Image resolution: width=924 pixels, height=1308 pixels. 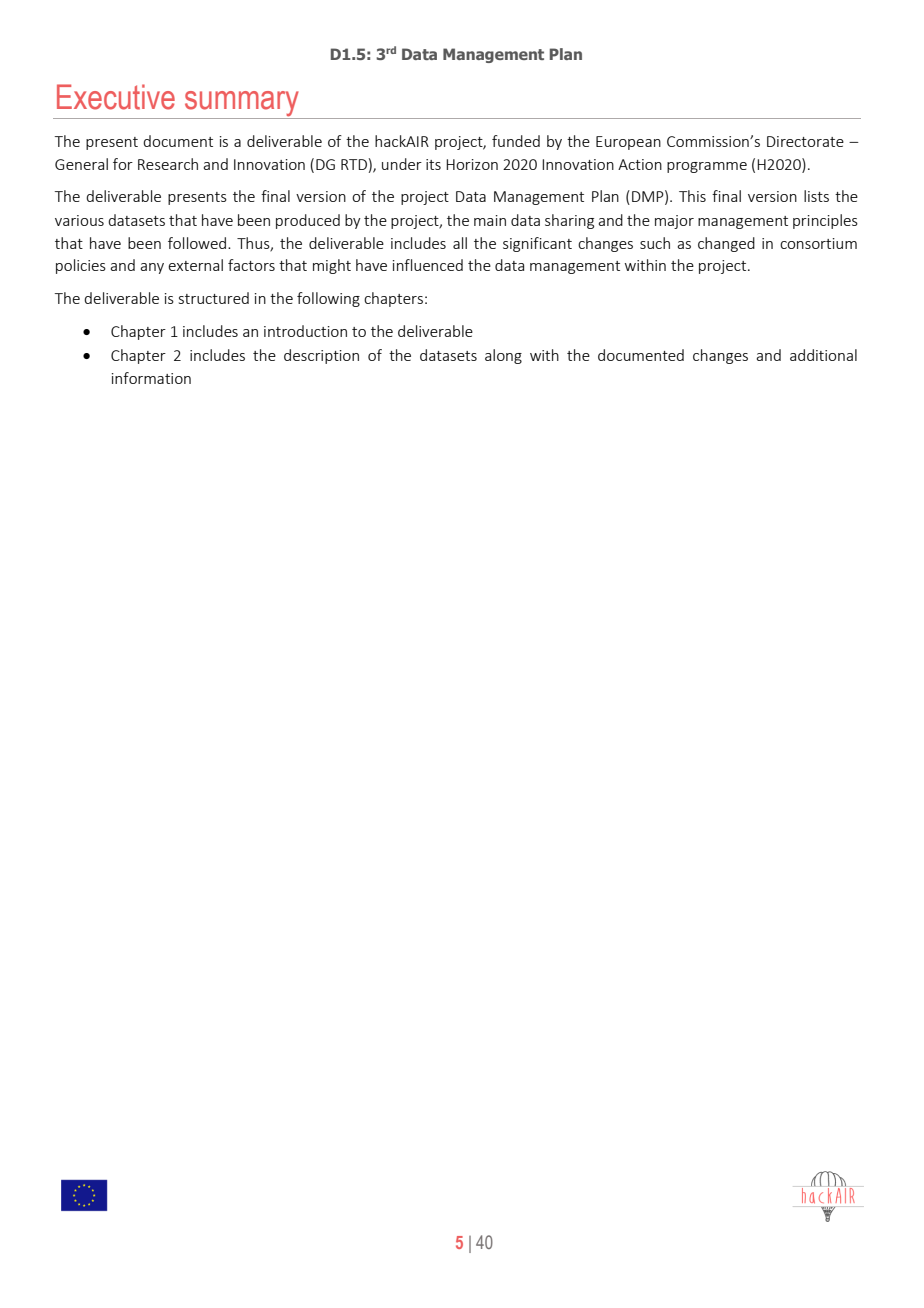 What do you see at coordinates (116, 97) in the screenshot?
I see `Executive` at bounding box center [116, 97].
